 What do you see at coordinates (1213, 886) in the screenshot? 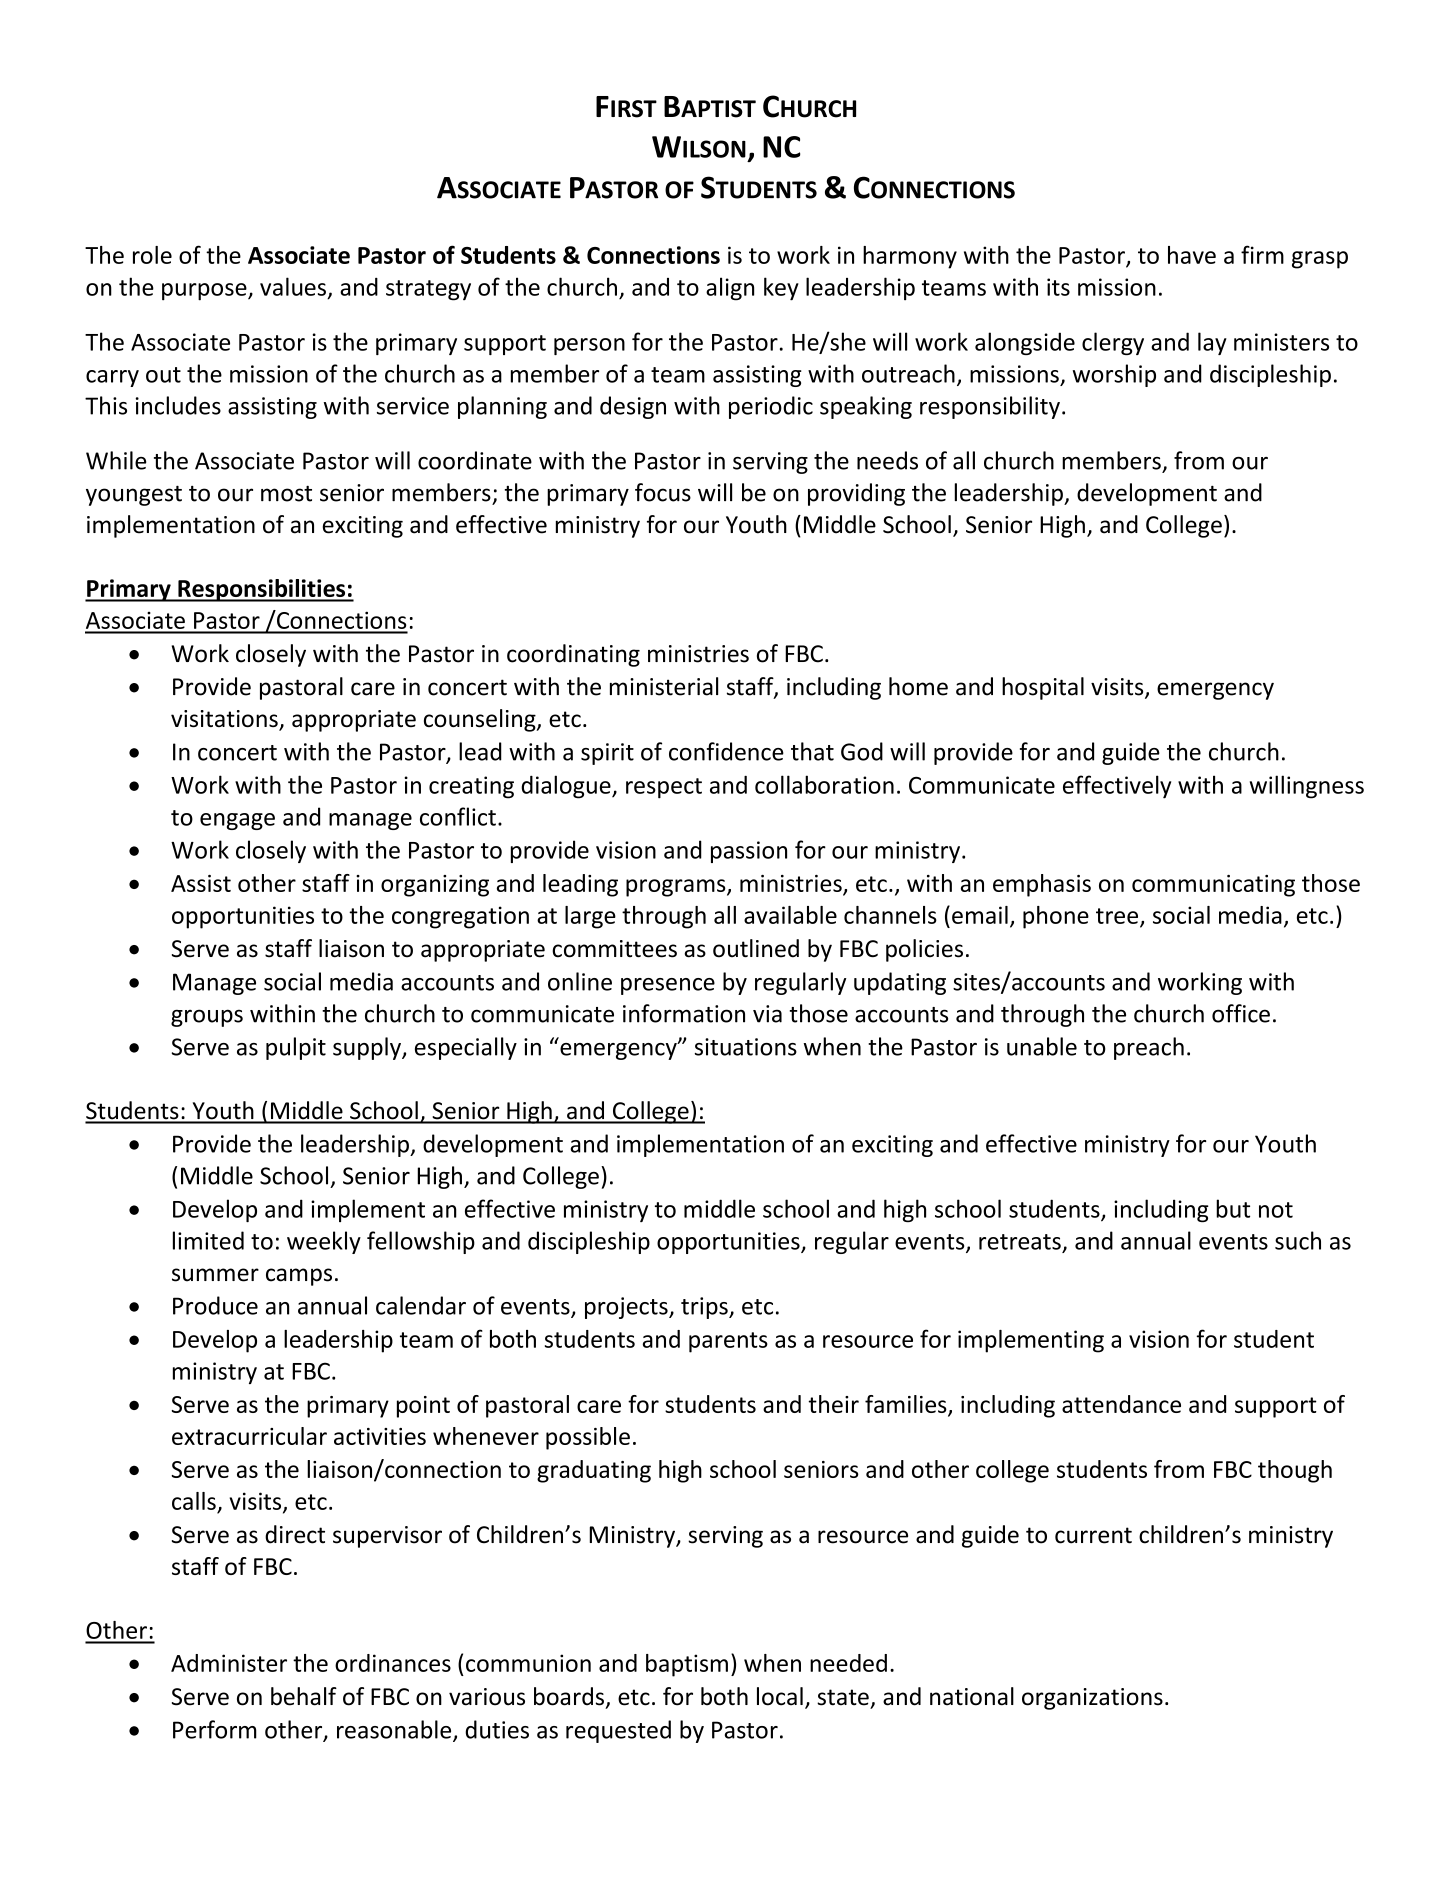
I see `communicating` at bounding box center [1213, 886].
